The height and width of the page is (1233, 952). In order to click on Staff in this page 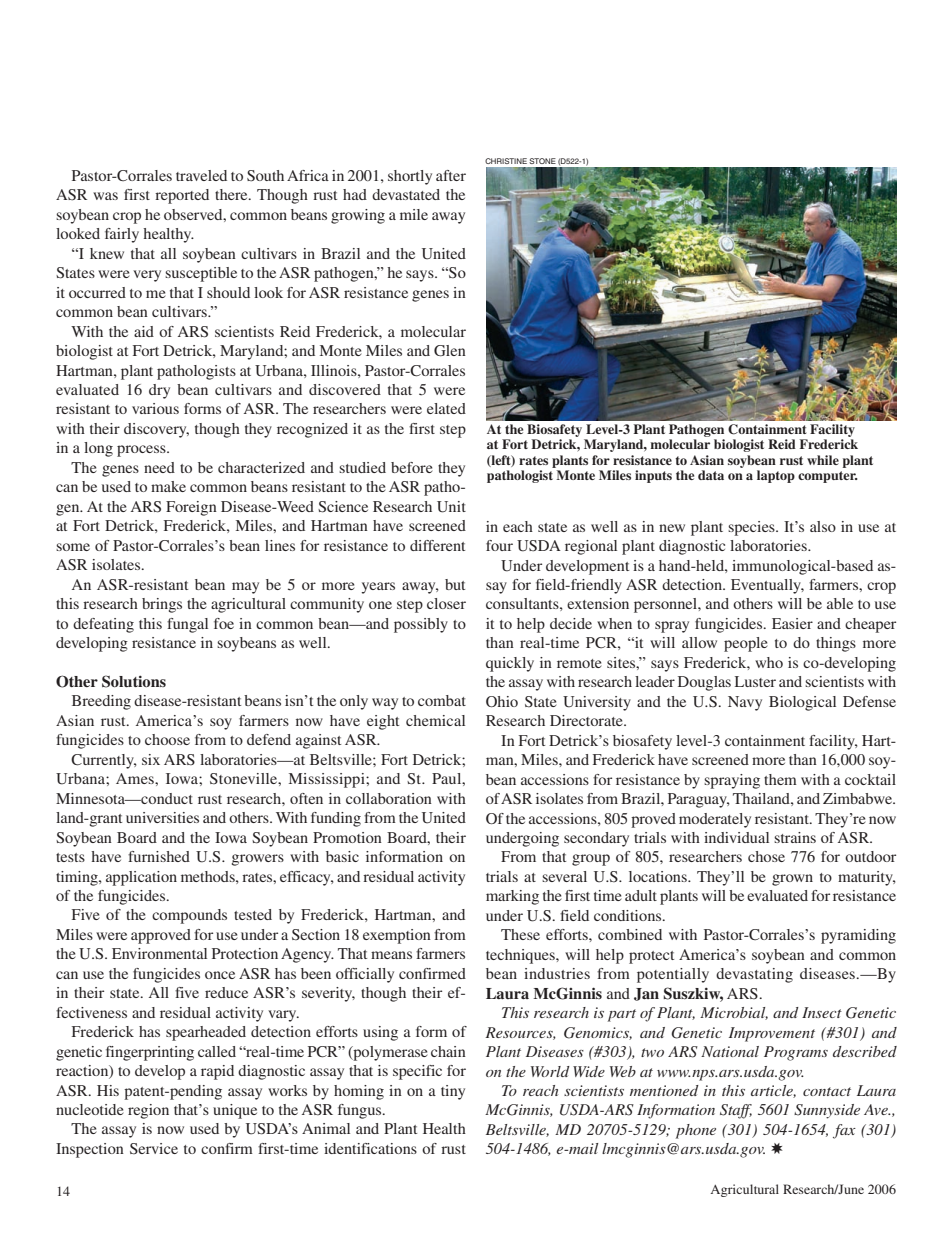, I will do `click(736, 1111)`.
